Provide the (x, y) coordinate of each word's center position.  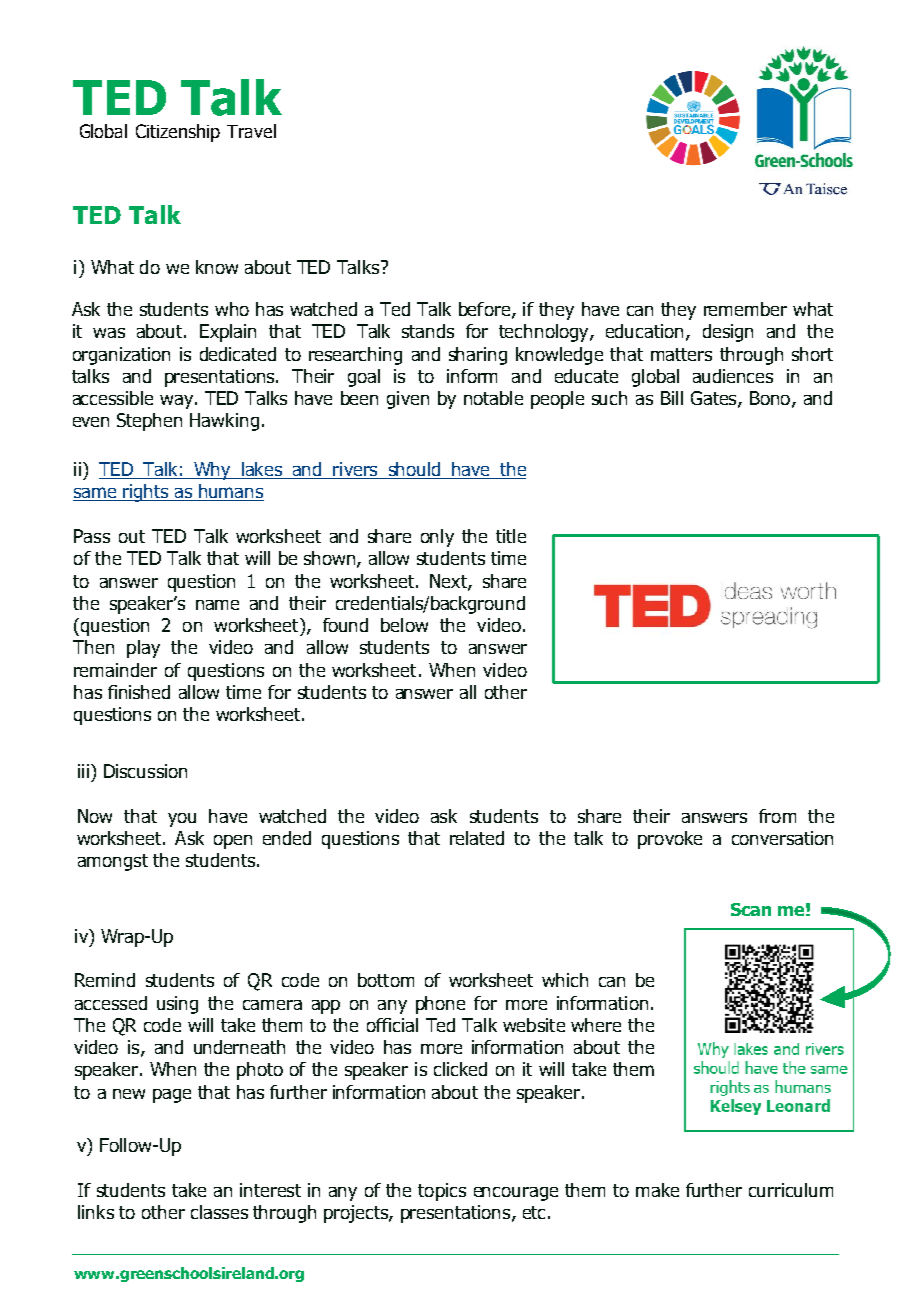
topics (442, 1192)
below (404, 625)
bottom (386, 980)
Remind (105, 980)
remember (745, 309)
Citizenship (178, 133)
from (777, 816)
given (408, 400)
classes (219, 1212)
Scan (751, 909)
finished (139, 692)
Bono (770, 398)
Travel (251, 131)
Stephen (149, 422)
